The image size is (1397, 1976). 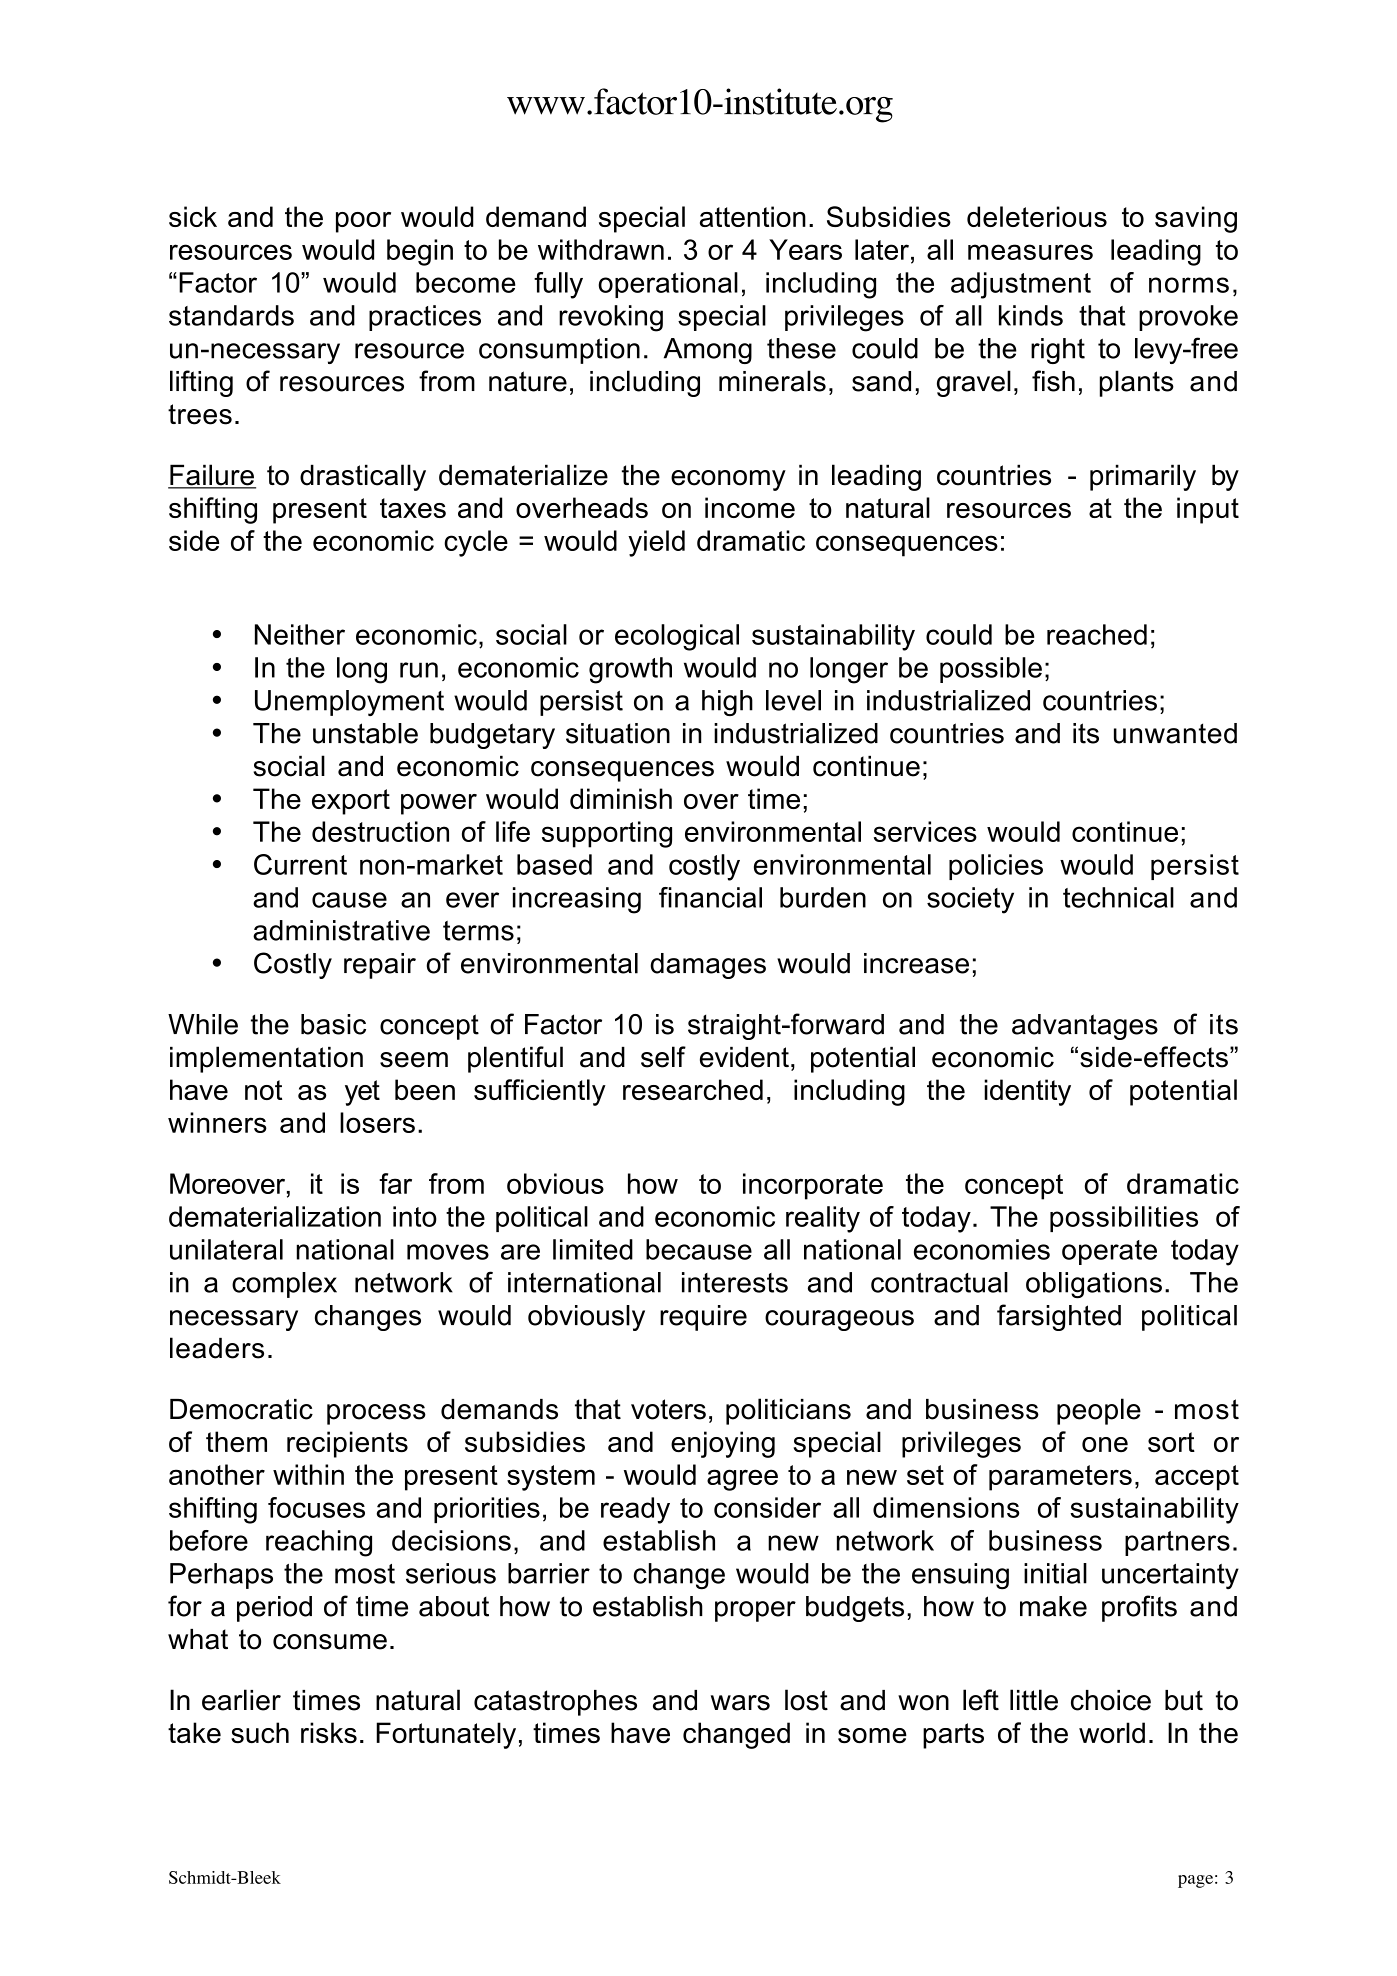 What do you see at coordinates (1027, 1092) in the screenshot?
I see `identity` at bounding box center [1027, 1092].
